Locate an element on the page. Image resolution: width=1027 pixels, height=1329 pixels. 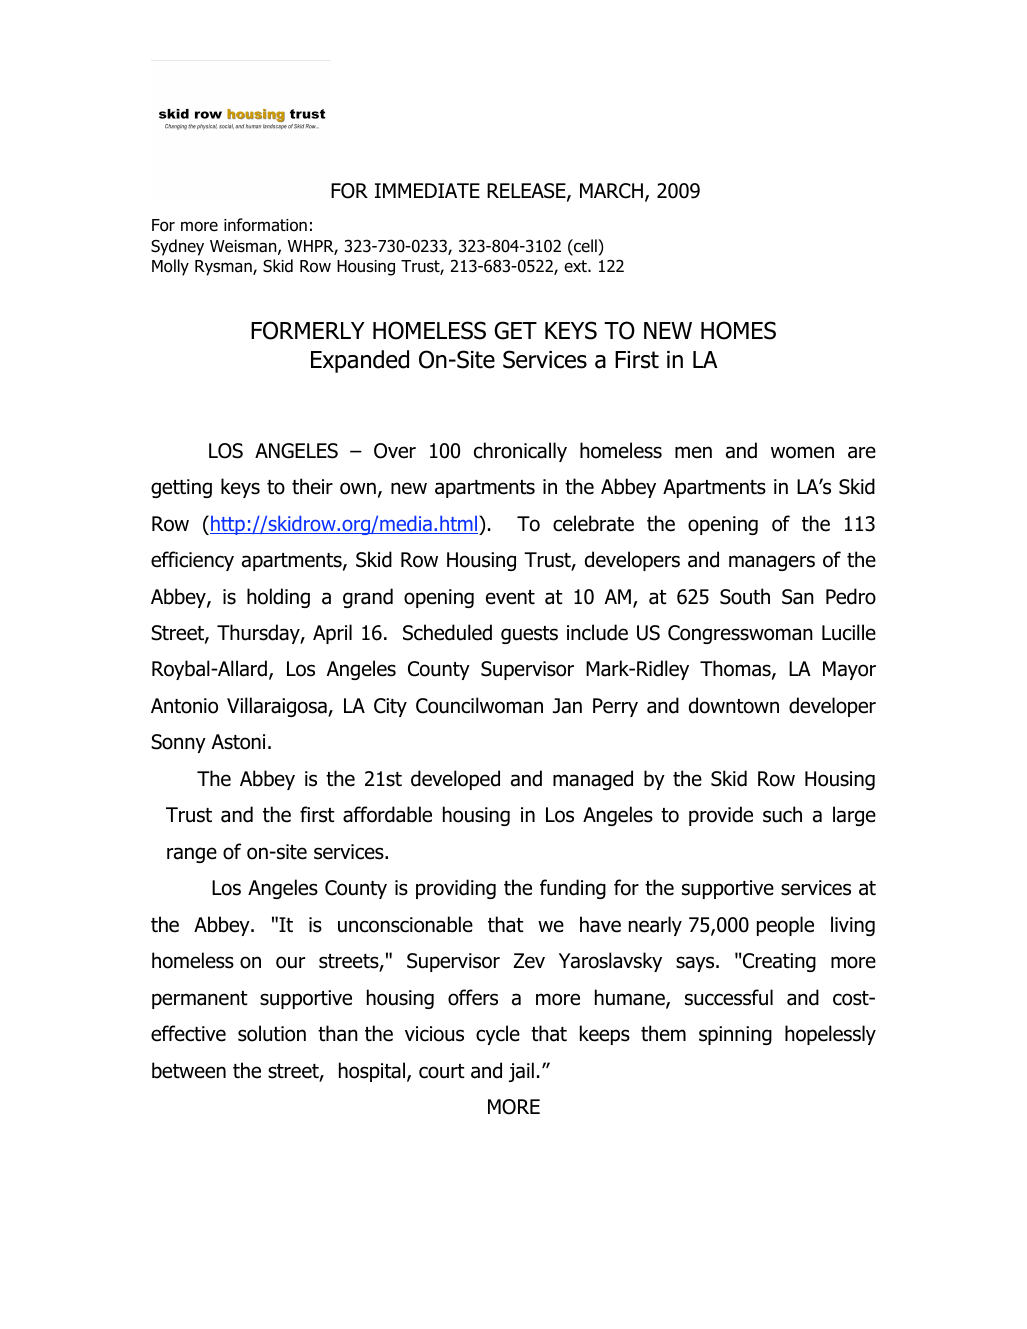
cell is located at coordinates (585, 247).
